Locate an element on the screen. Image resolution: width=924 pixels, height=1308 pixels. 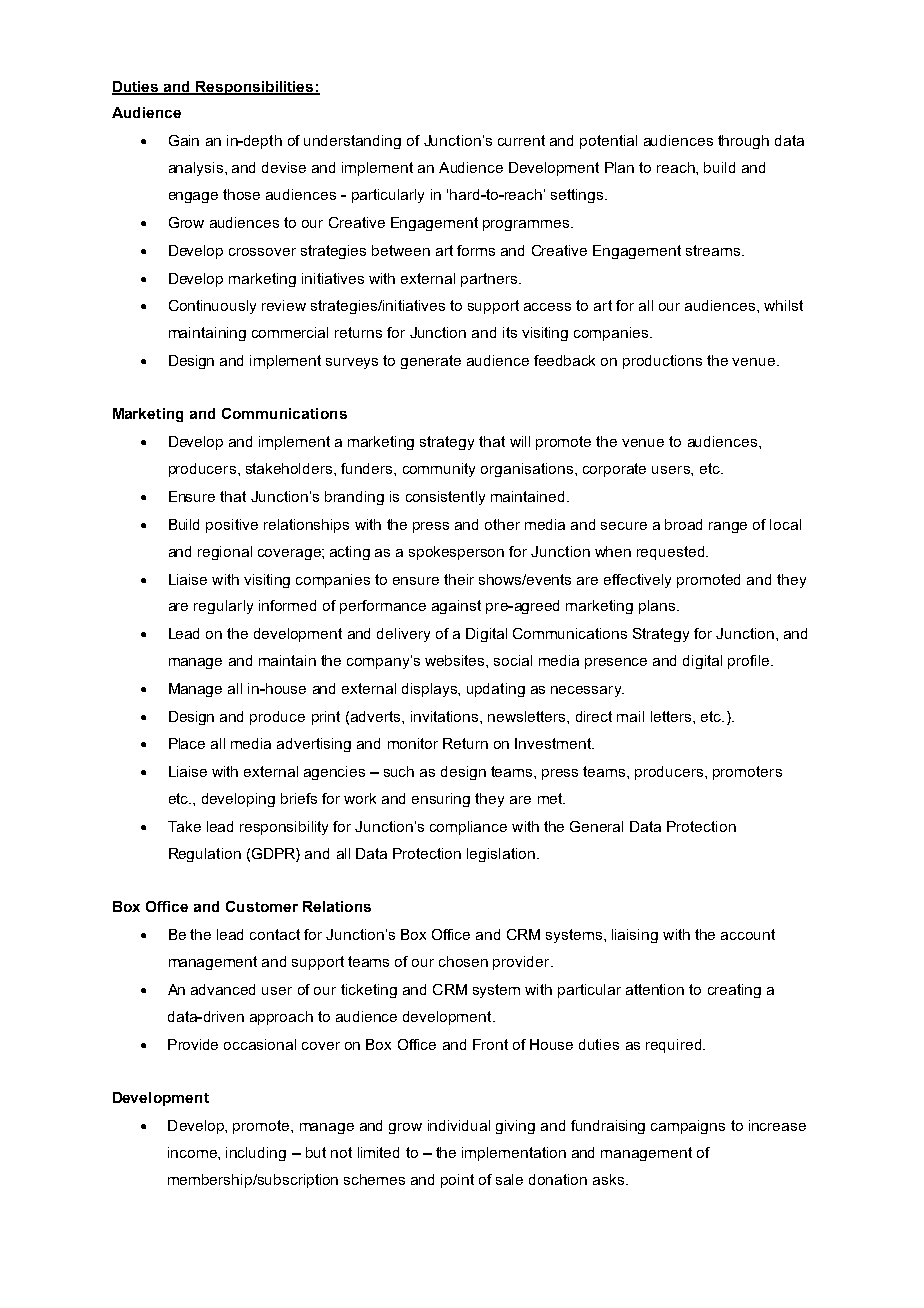
advertising is located at coordinates (314, 745).
